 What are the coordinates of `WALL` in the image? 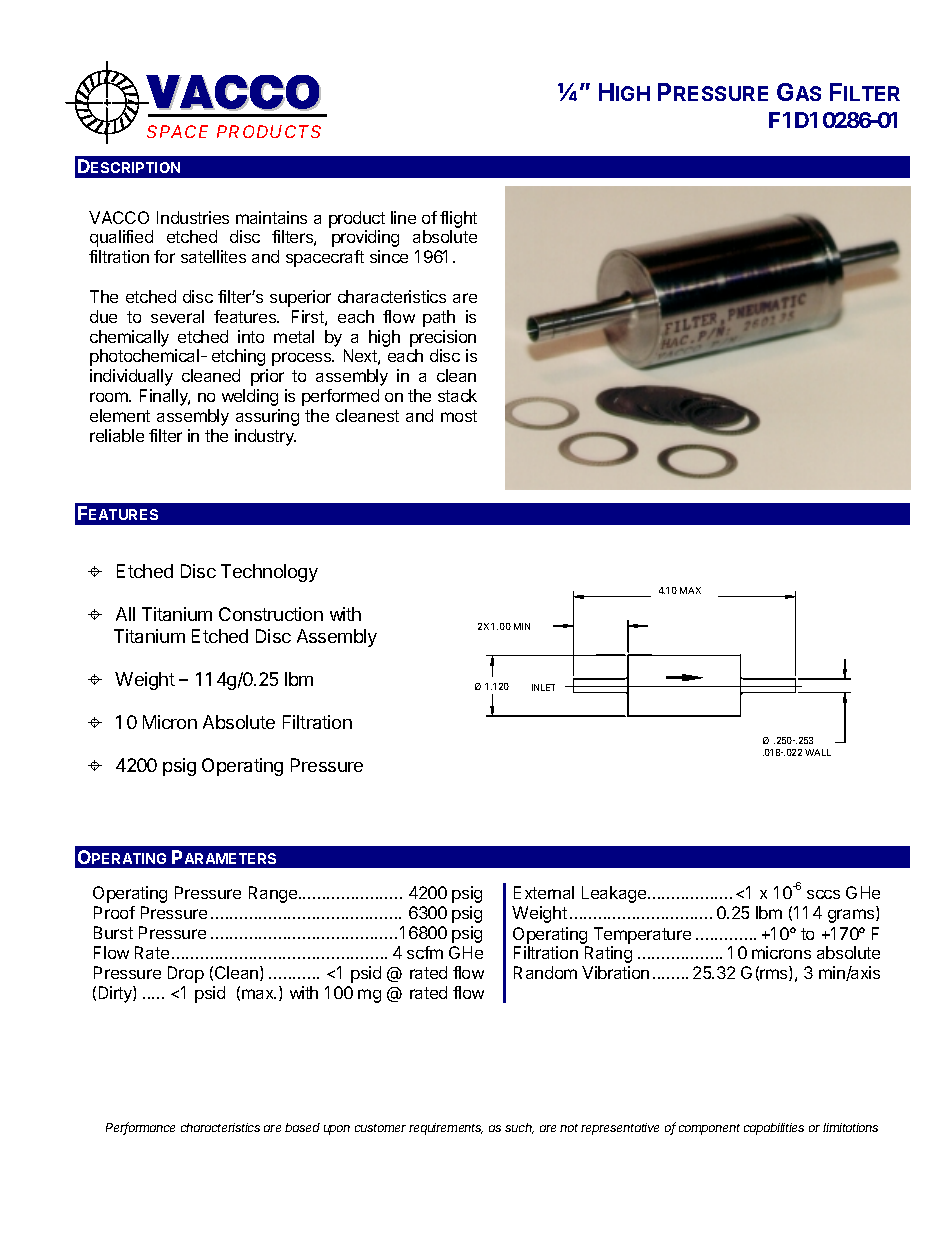 It's located at (818, 752).
